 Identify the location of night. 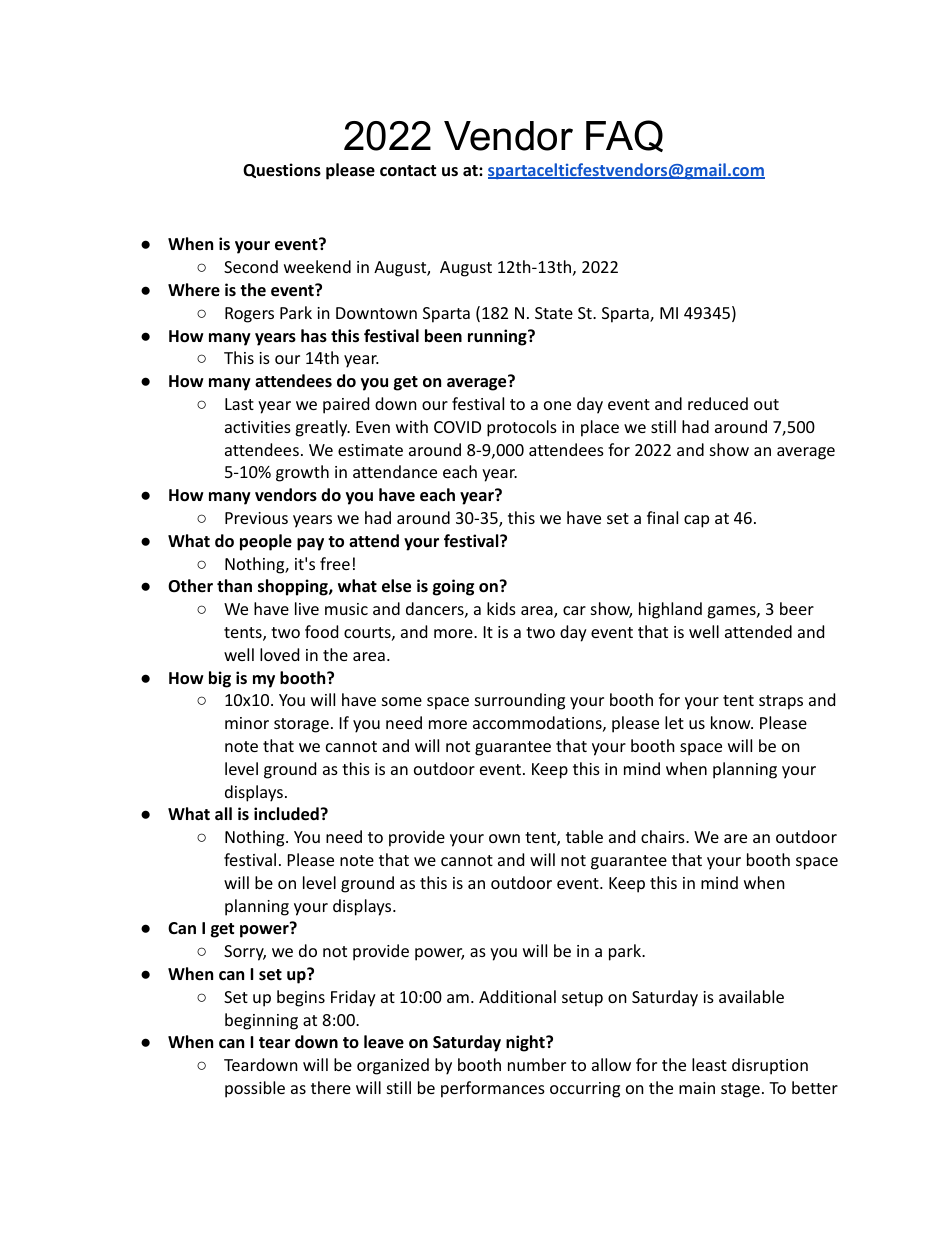
(526, 1043).
